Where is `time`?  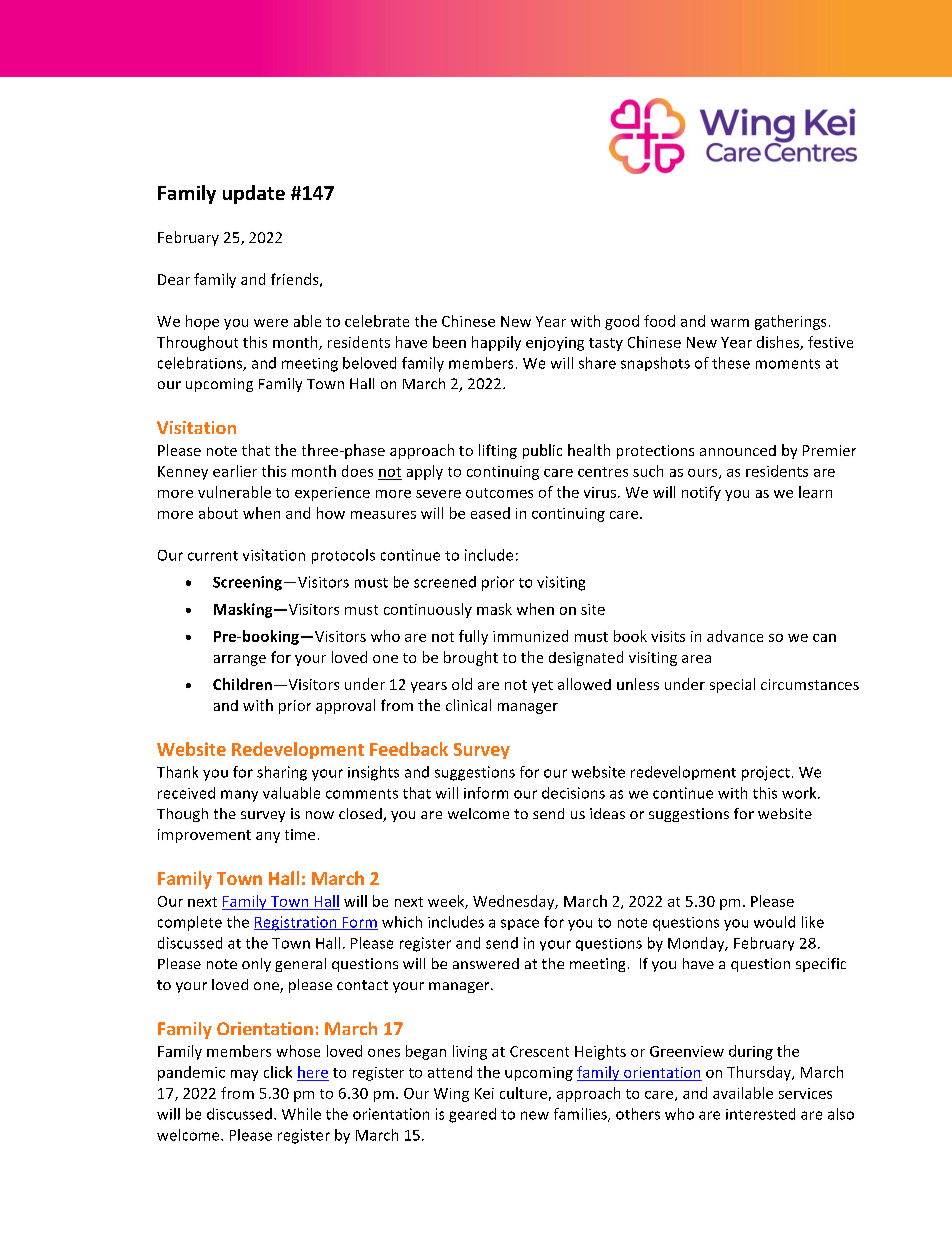 time is located at coordinates (300, 834).
